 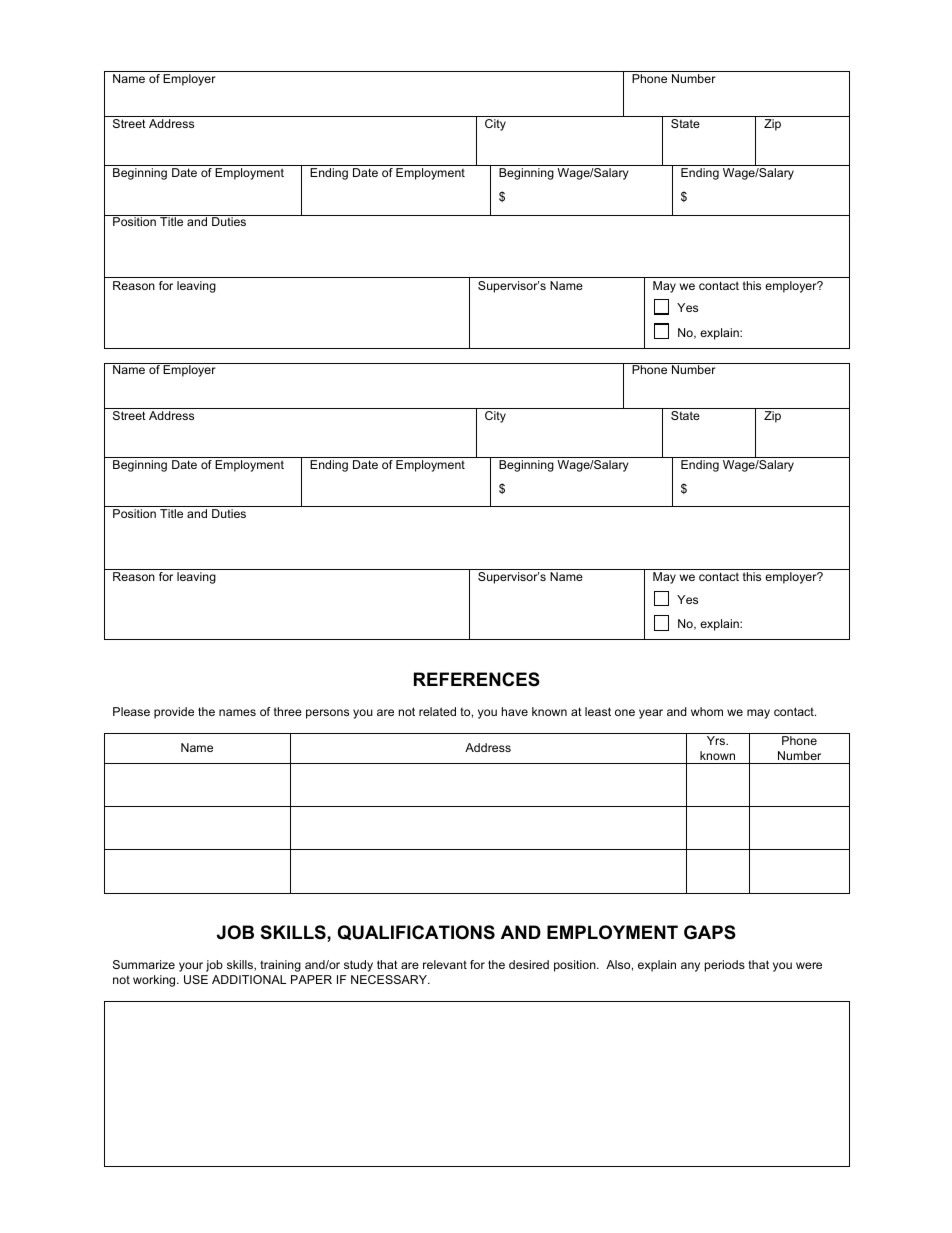 What do you see at coordinates (710, 932) in the document?
I see `GAPS` at bounding box center [710, 932].
